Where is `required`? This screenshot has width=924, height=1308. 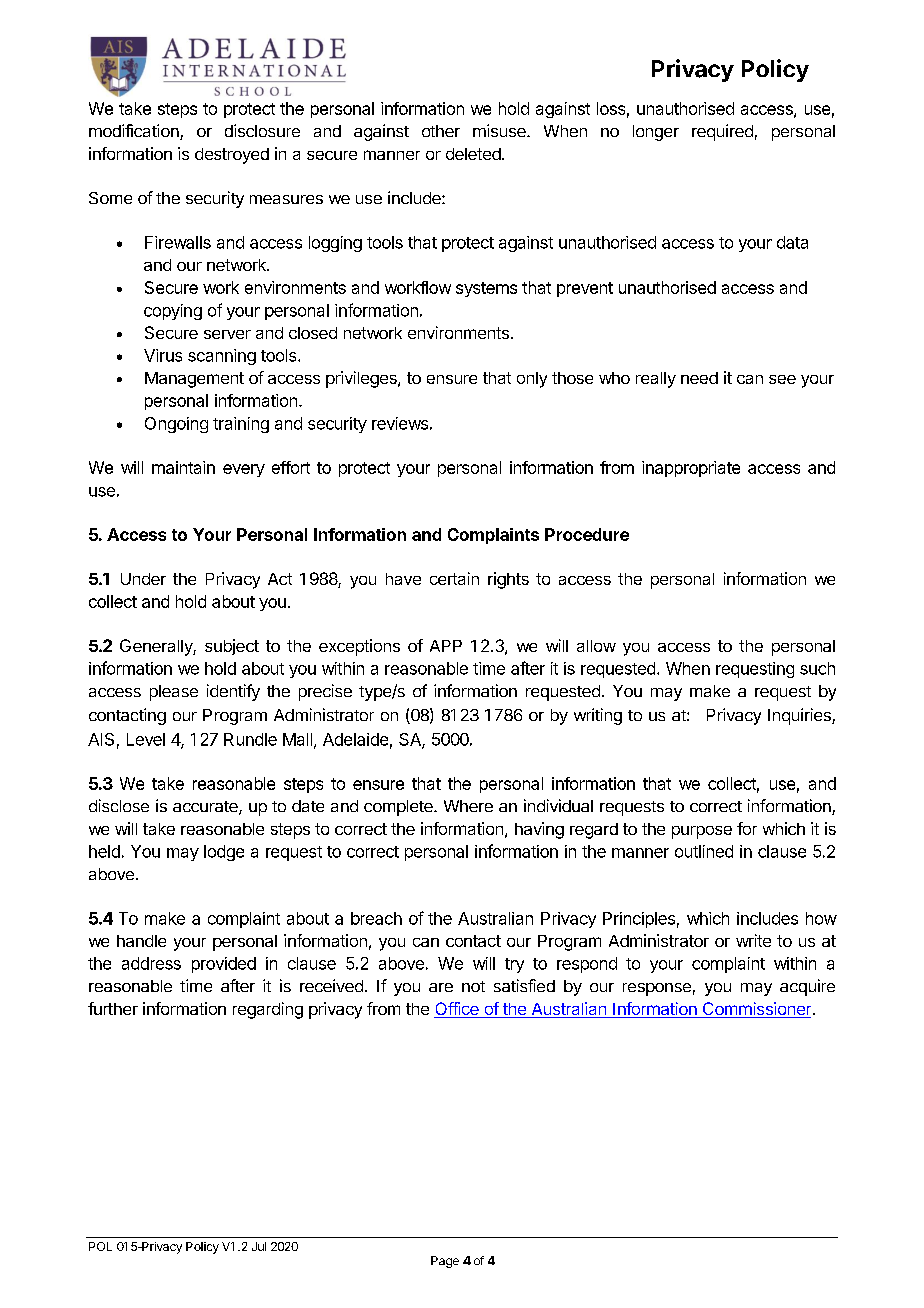 required is located at coordinates (722, 132).
